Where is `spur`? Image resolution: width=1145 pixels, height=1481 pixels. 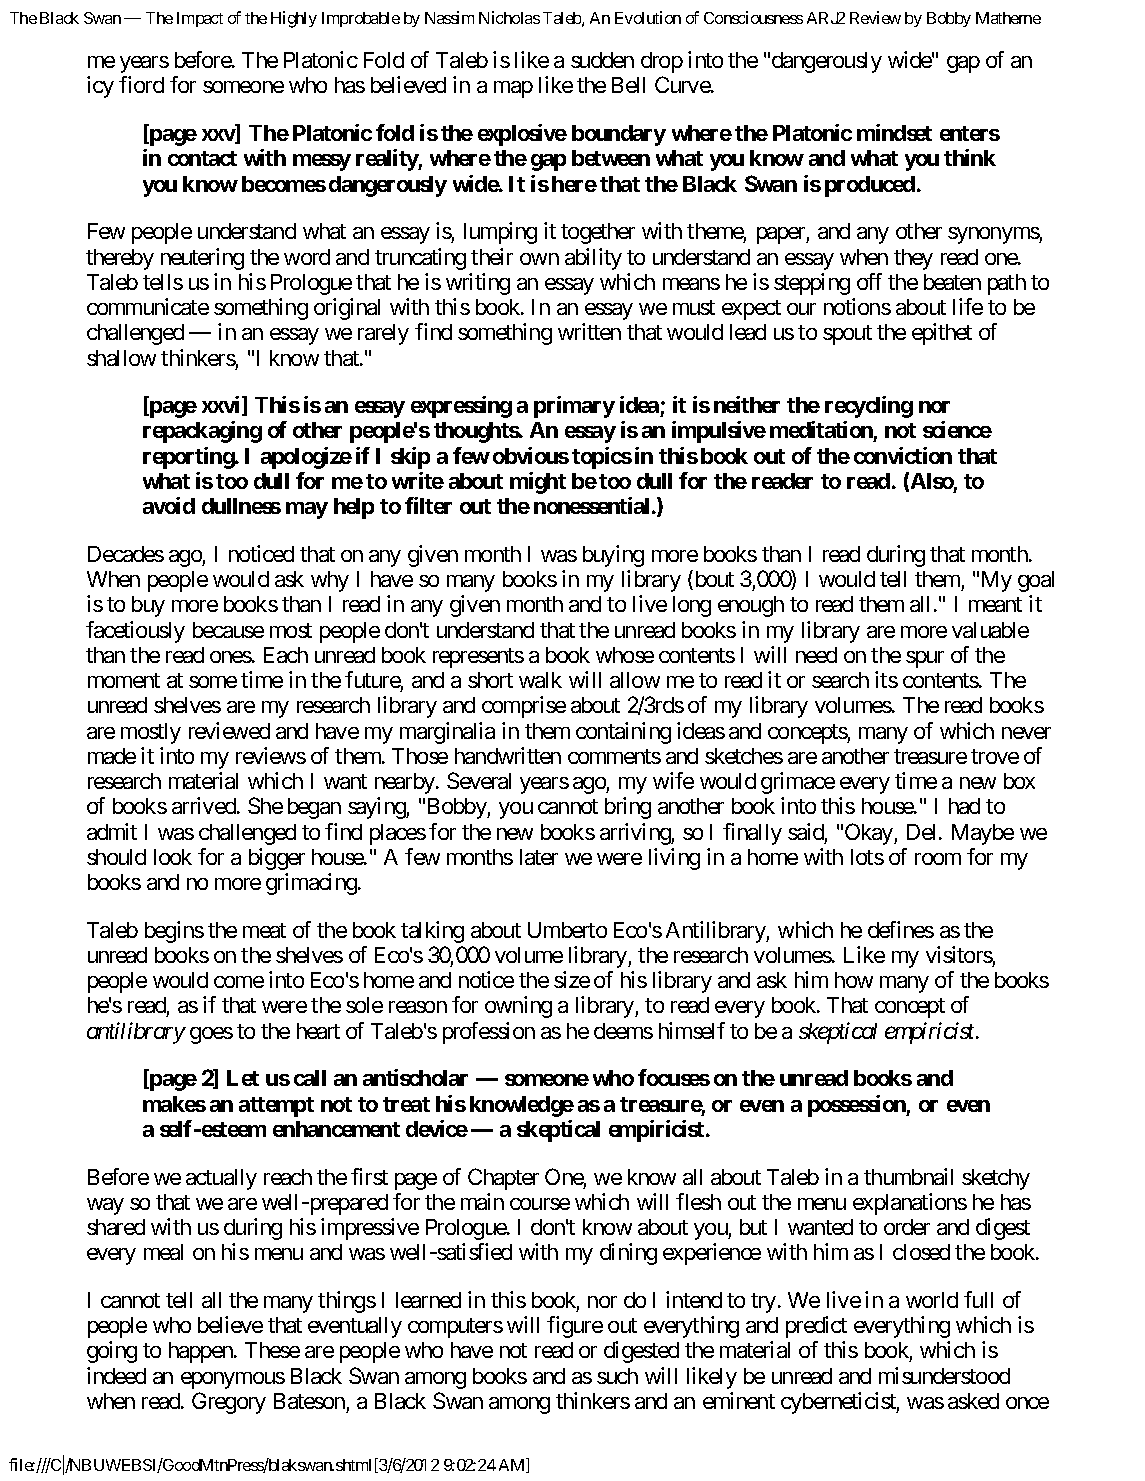 spur is located at coordinates (925, 659).
